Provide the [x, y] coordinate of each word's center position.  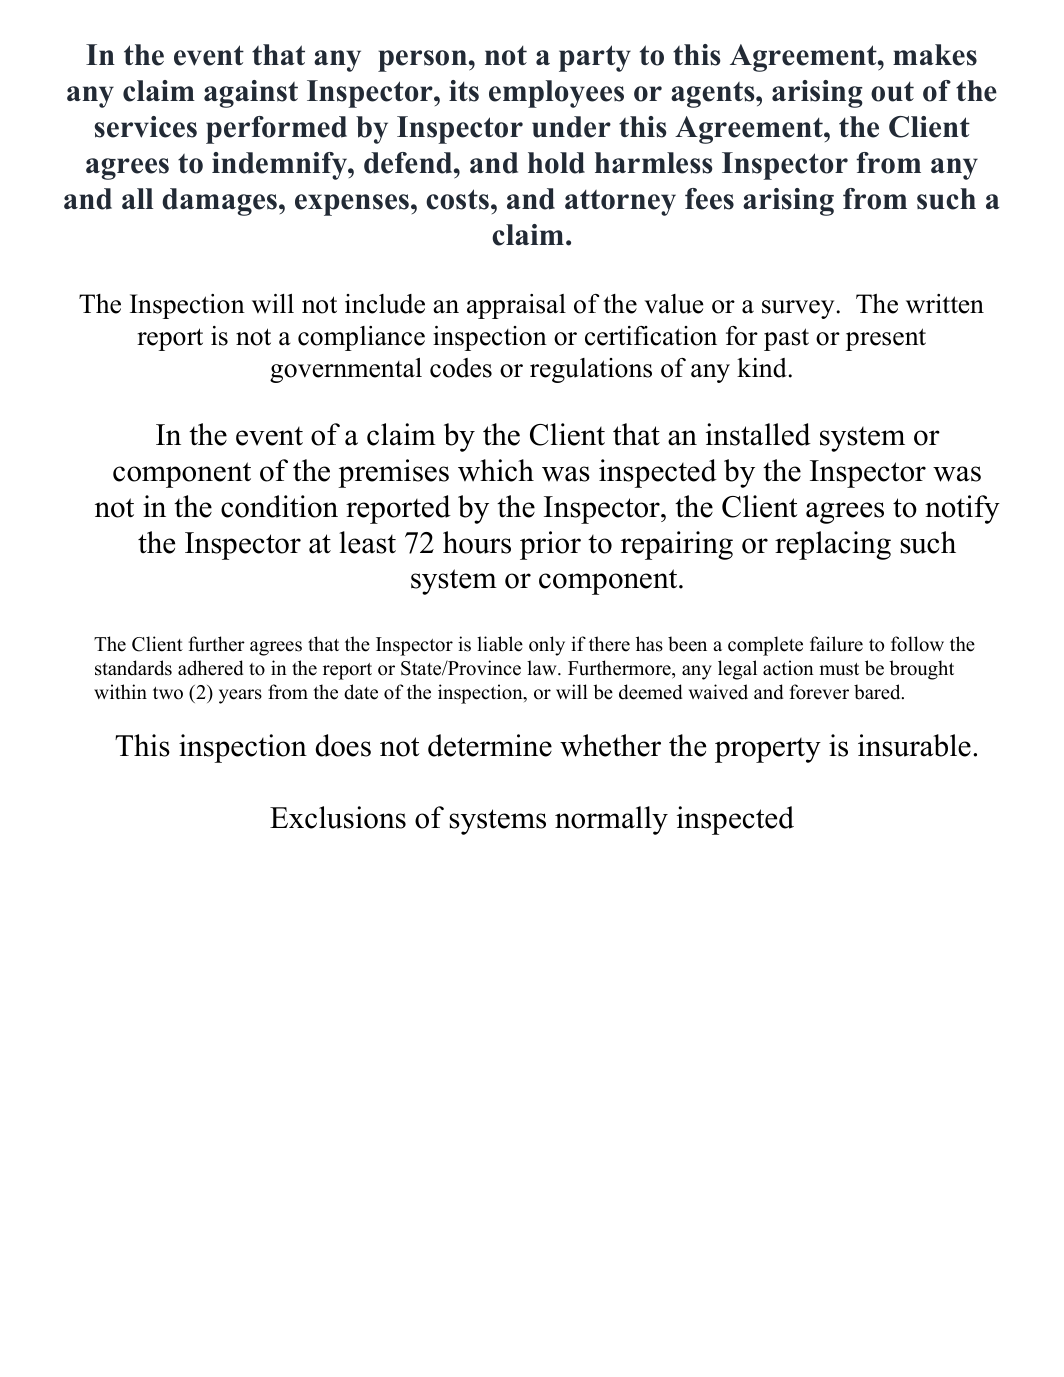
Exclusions [338, 817]
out [892, 92]
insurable [914, 745]
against [251, 94]
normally [611, 820]
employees [556, 94]
